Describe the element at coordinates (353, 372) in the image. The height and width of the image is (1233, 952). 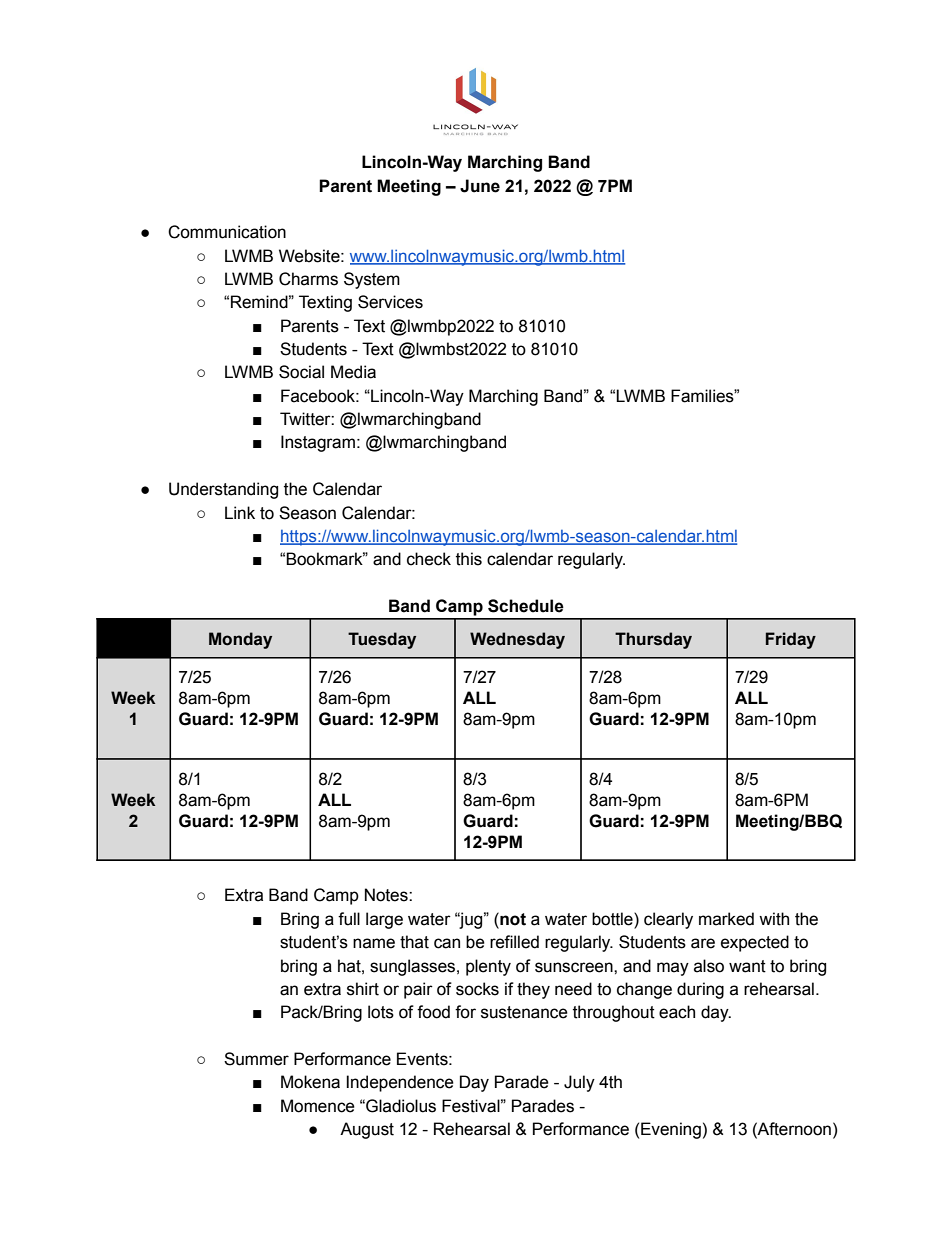
I see `Media` at that location.
